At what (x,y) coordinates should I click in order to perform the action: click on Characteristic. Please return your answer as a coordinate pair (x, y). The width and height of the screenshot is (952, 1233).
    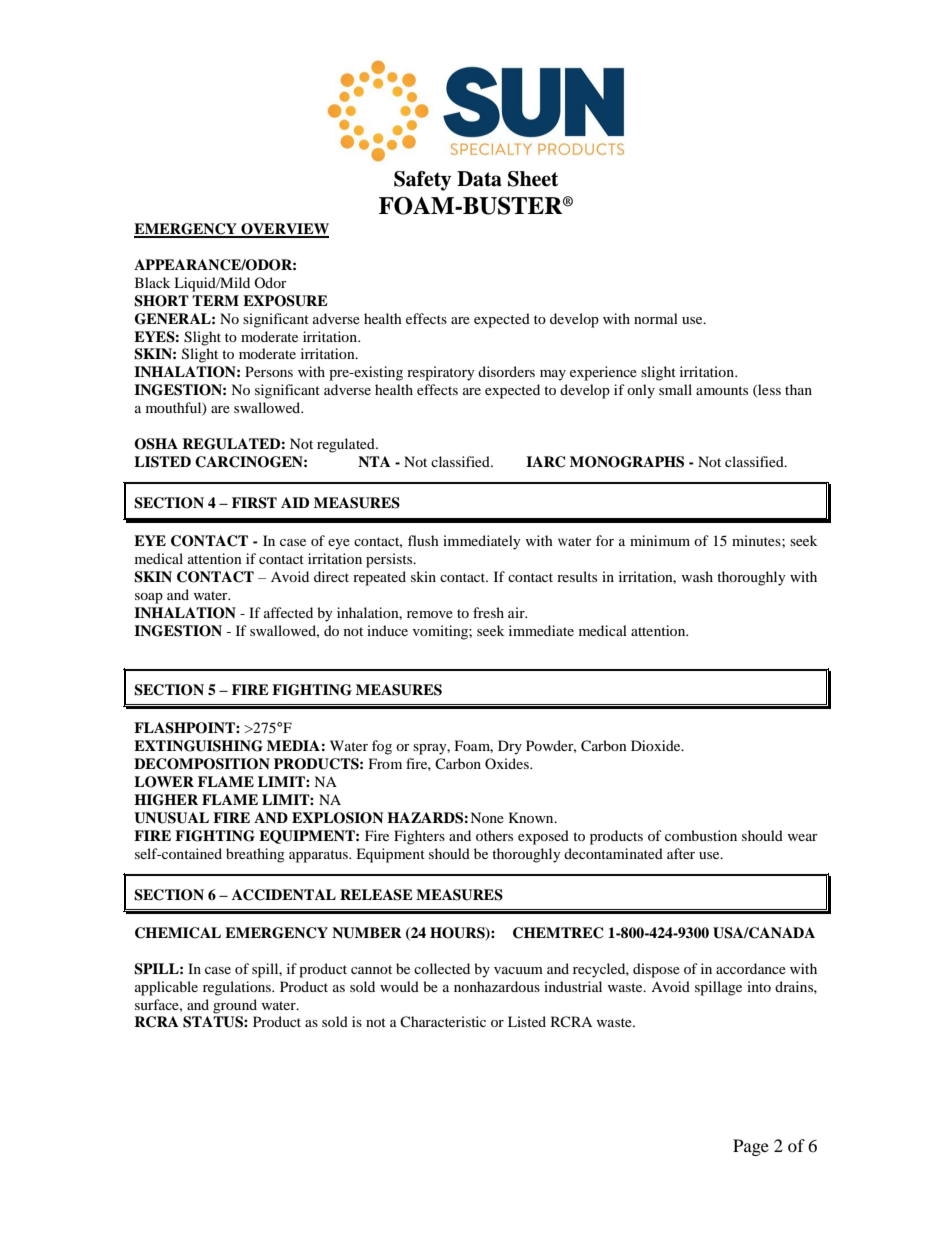
    Looking at the image, I should click on (443, 1021).
